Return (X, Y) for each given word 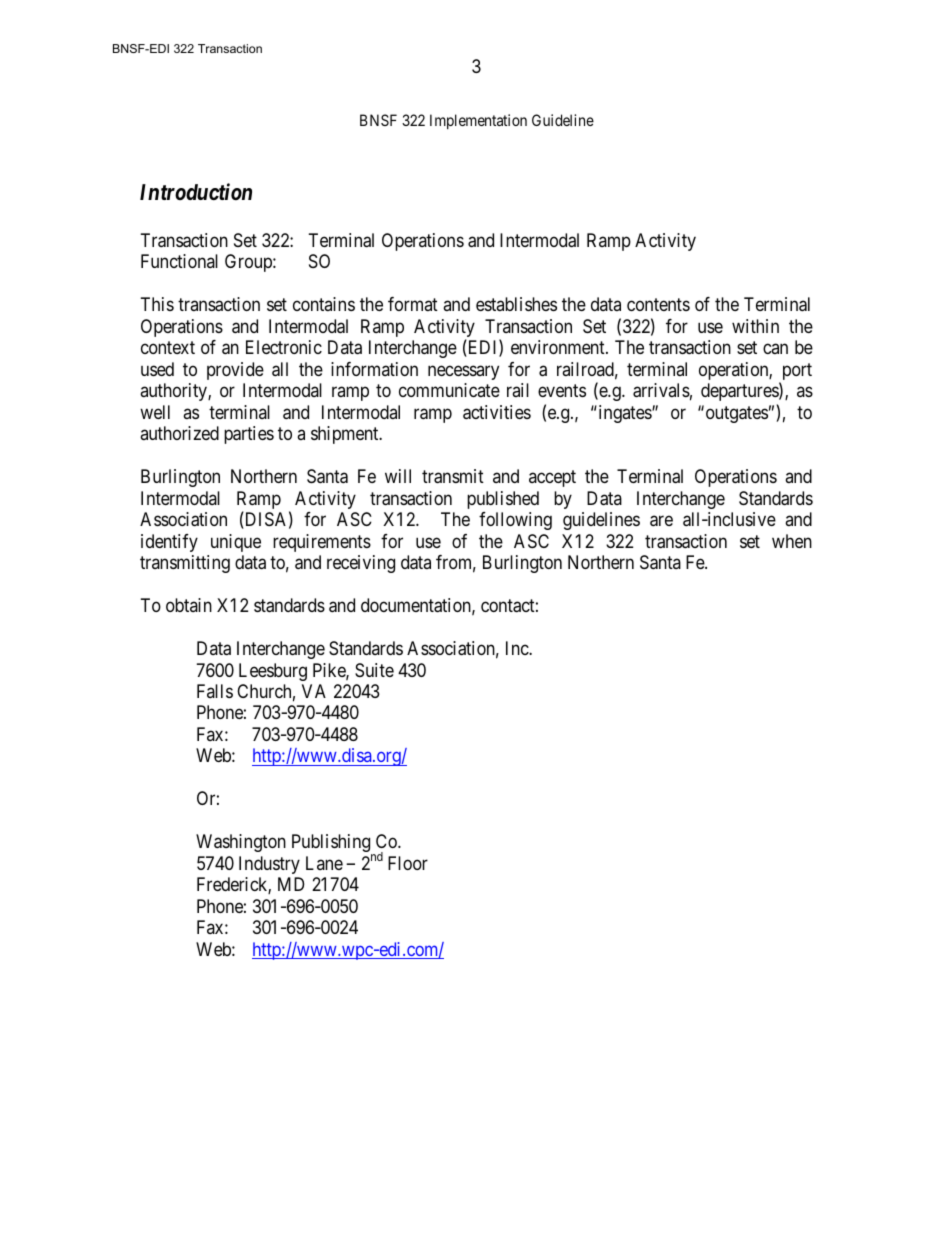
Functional (179, 261)
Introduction (196, 191)
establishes (516, 304)
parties (249, 435)
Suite (374, 670)
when (792, 541)
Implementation (478, 121)
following (515, 521)
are (661, 521)
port (796, 373)
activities (497, 412)
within (755, 326)
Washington (241, 843)
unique (236, 543)
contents (658, 305)
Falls (215, 691)
